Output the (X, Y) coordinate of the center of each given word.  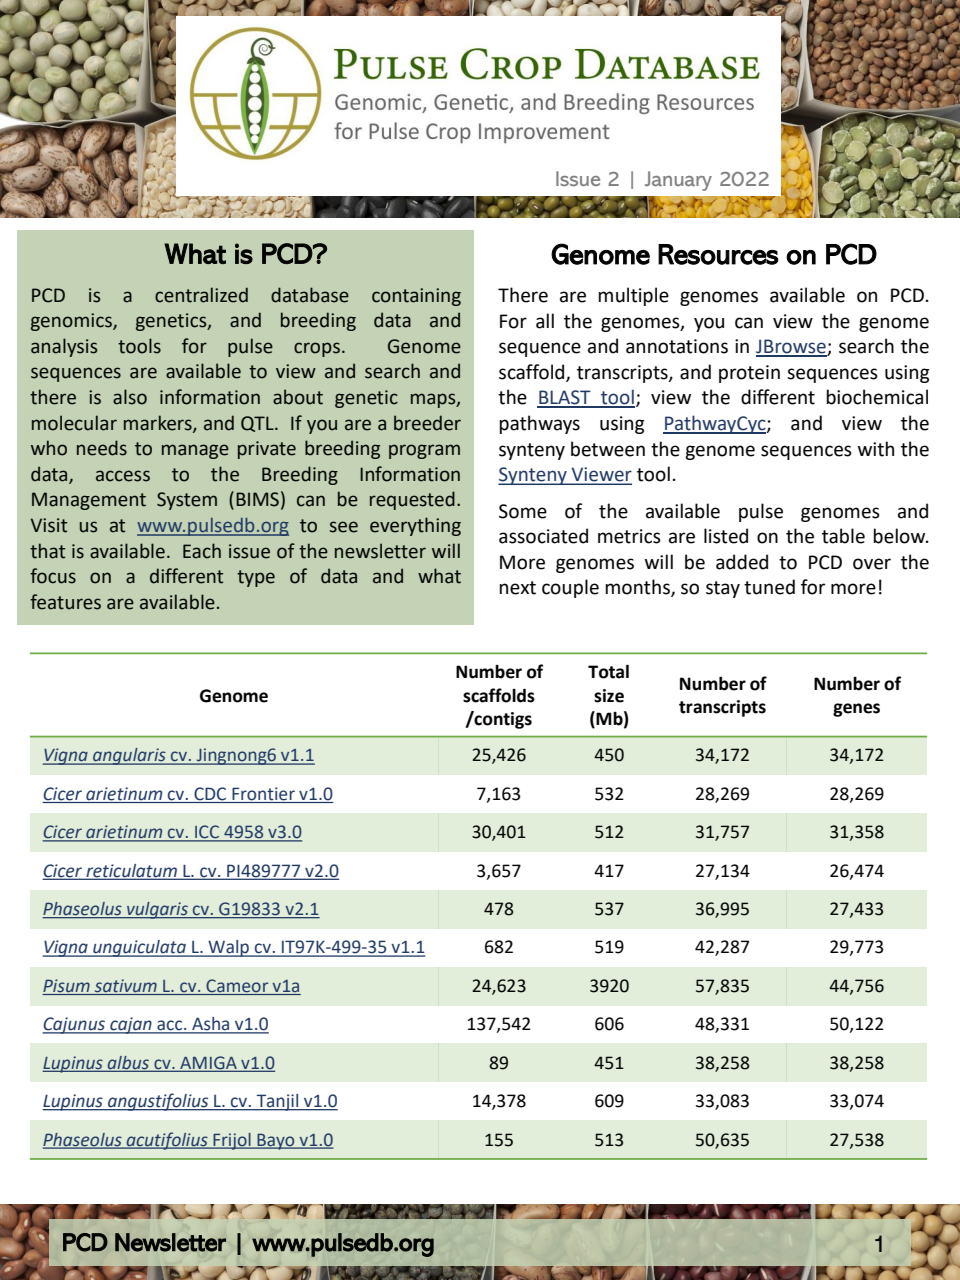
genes (856, 710)
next (517, 588)
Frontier (263, 795)
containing (416, 297)
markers (159, 423)
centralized (201, 295)
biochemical (877, 397)
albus (128, 1063)
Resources (718, 254)
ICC (207, 833)
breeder (427, 423)
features (65, 602)
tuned (769, 587)
